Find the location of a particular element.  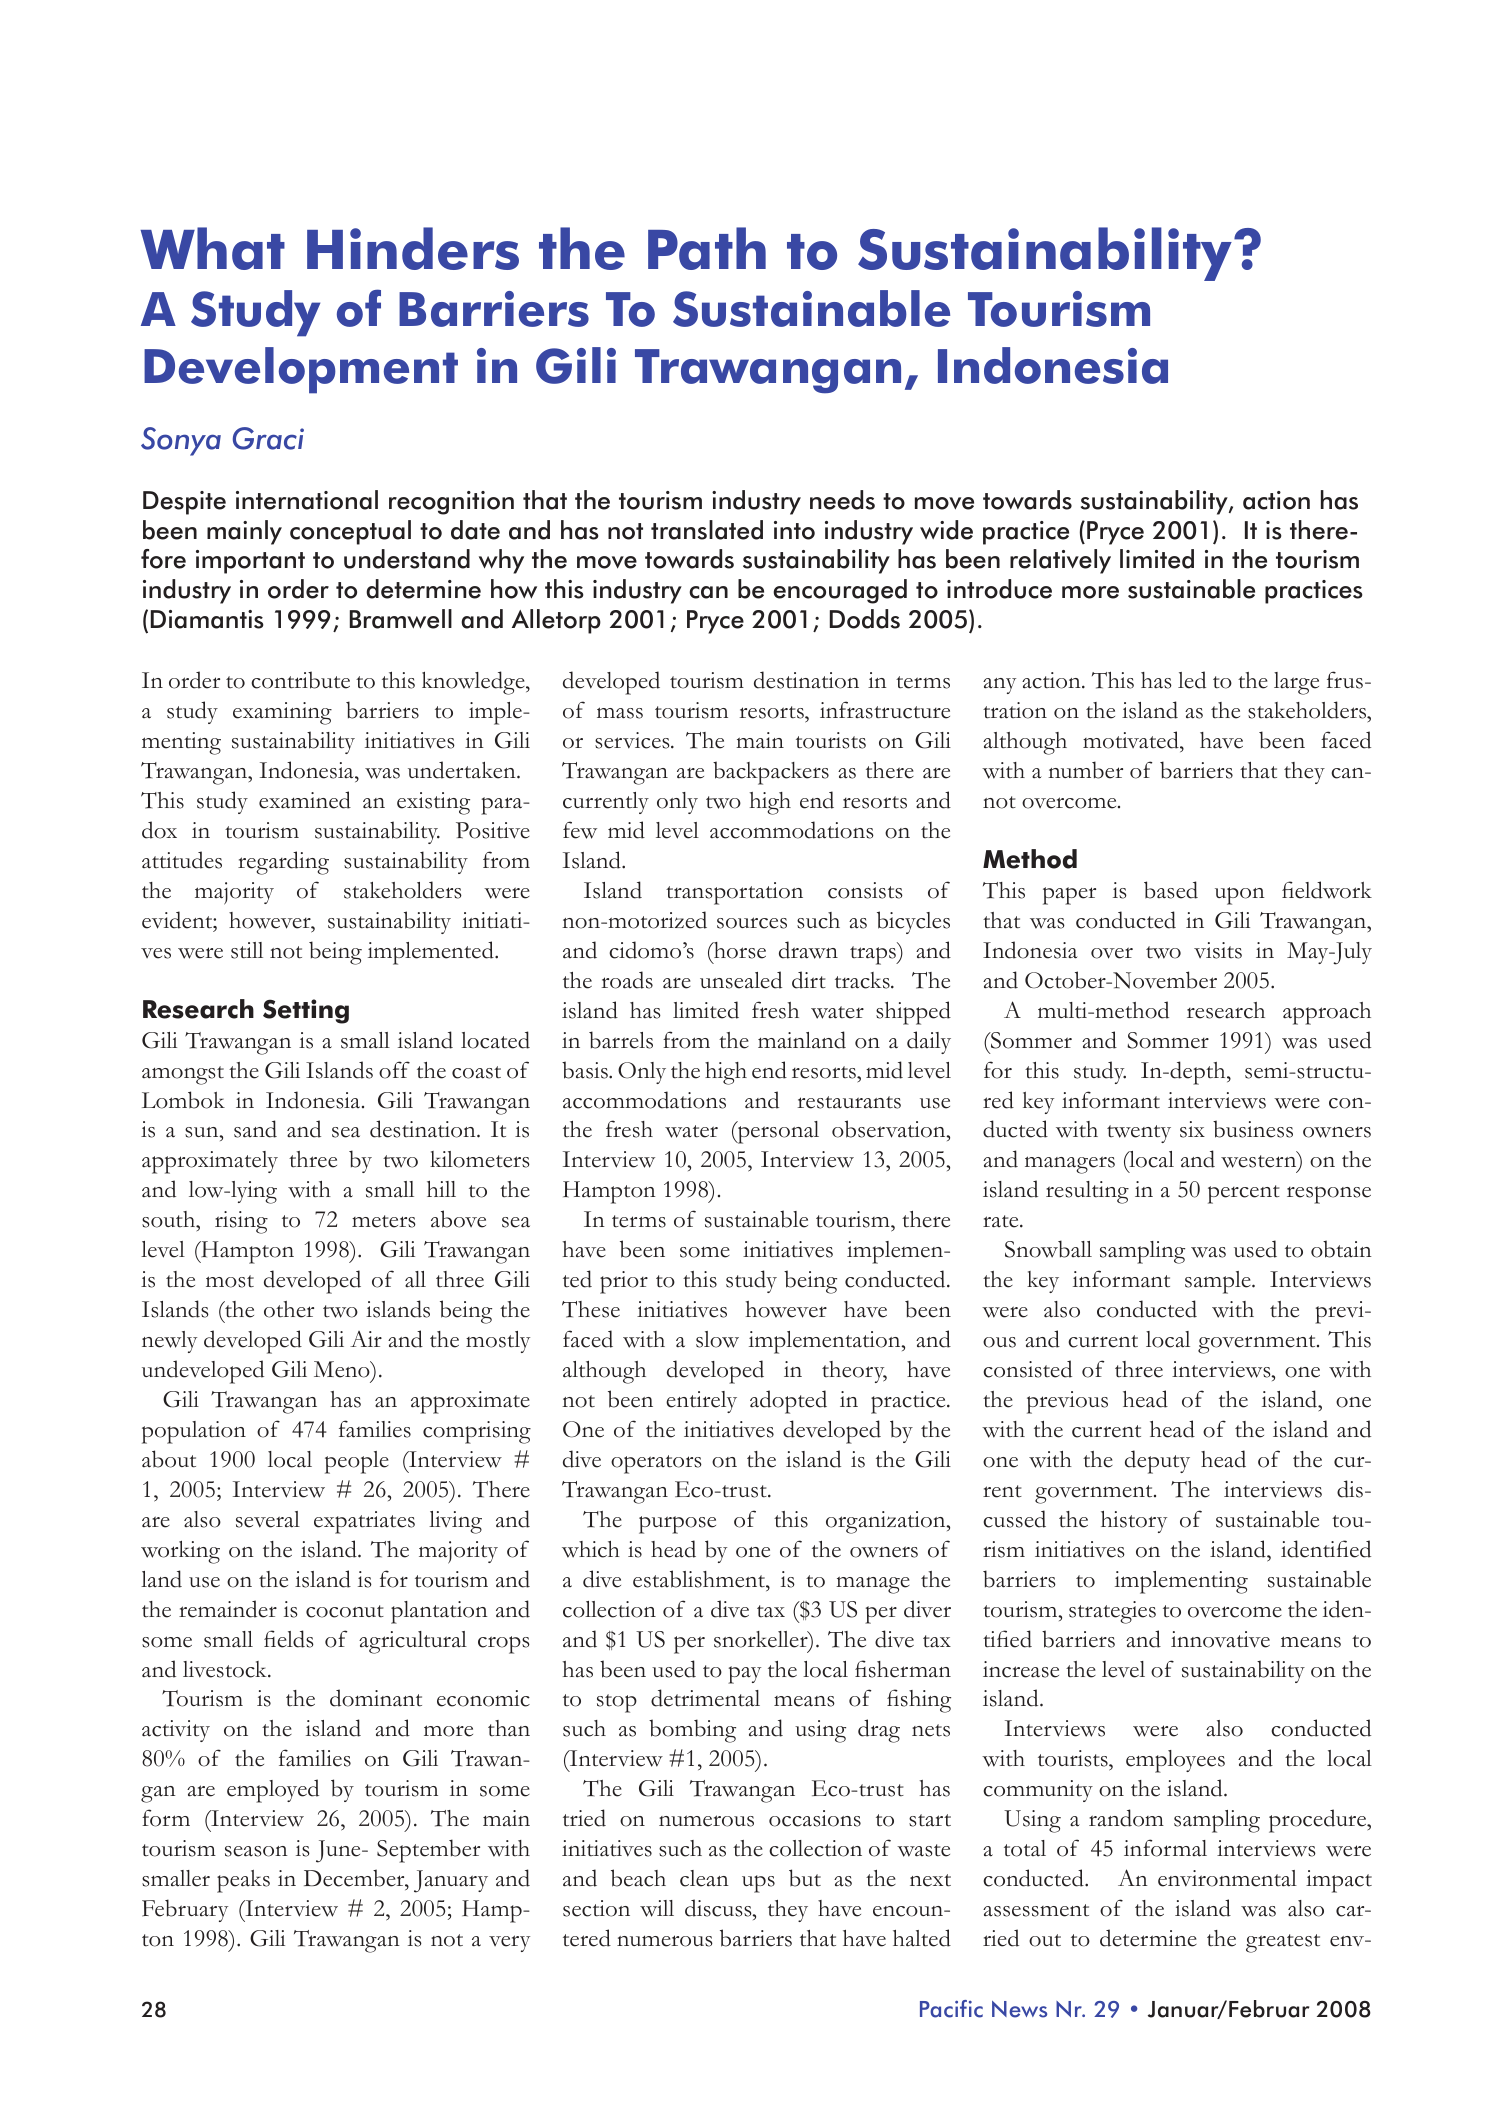

restaurants is located at coordinates (849, 1102).
